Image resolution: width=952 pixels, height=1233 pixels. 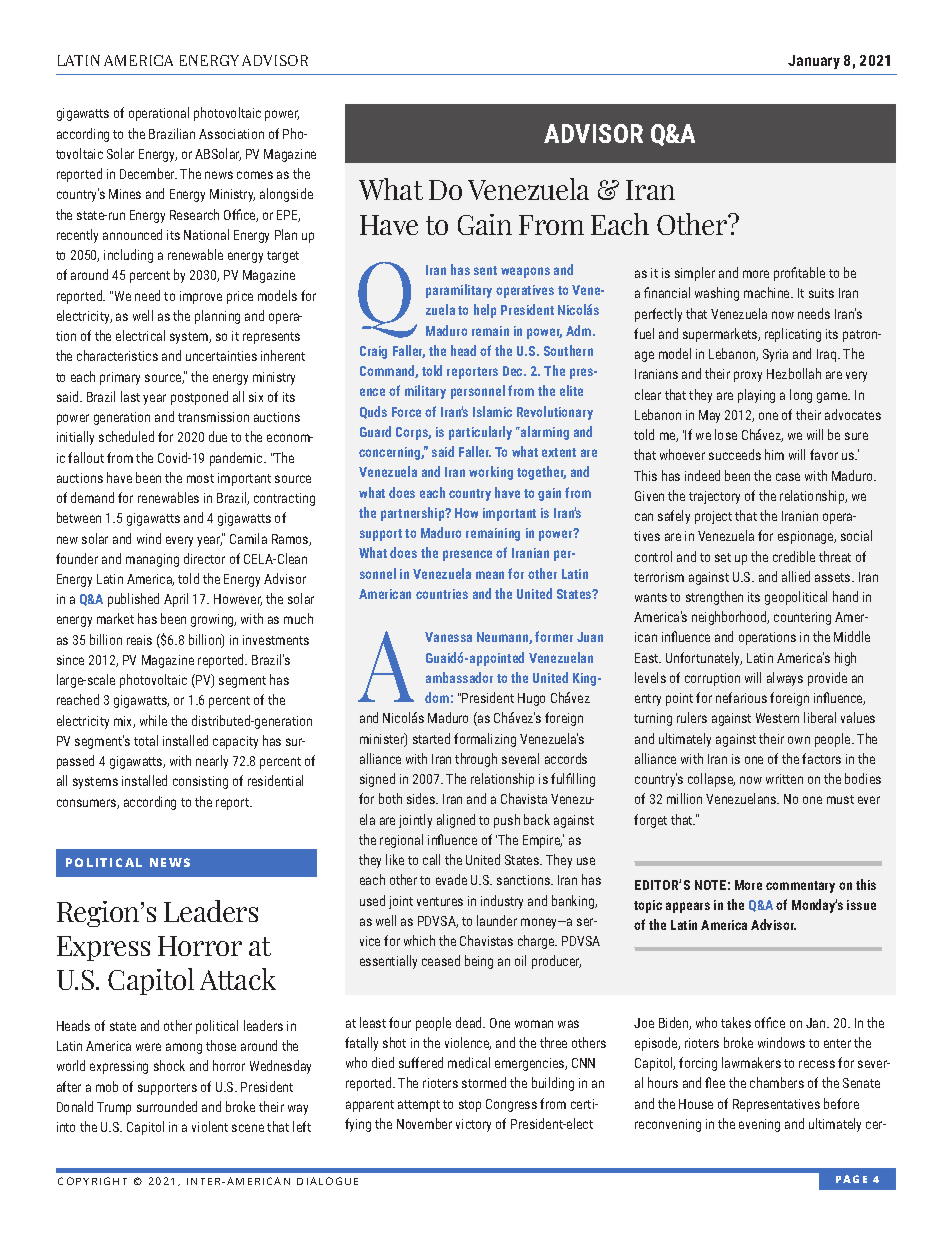 What do you see at coordinates (148, 173) in the screenshot?
I see `December` at bounding box center [148, 173].
